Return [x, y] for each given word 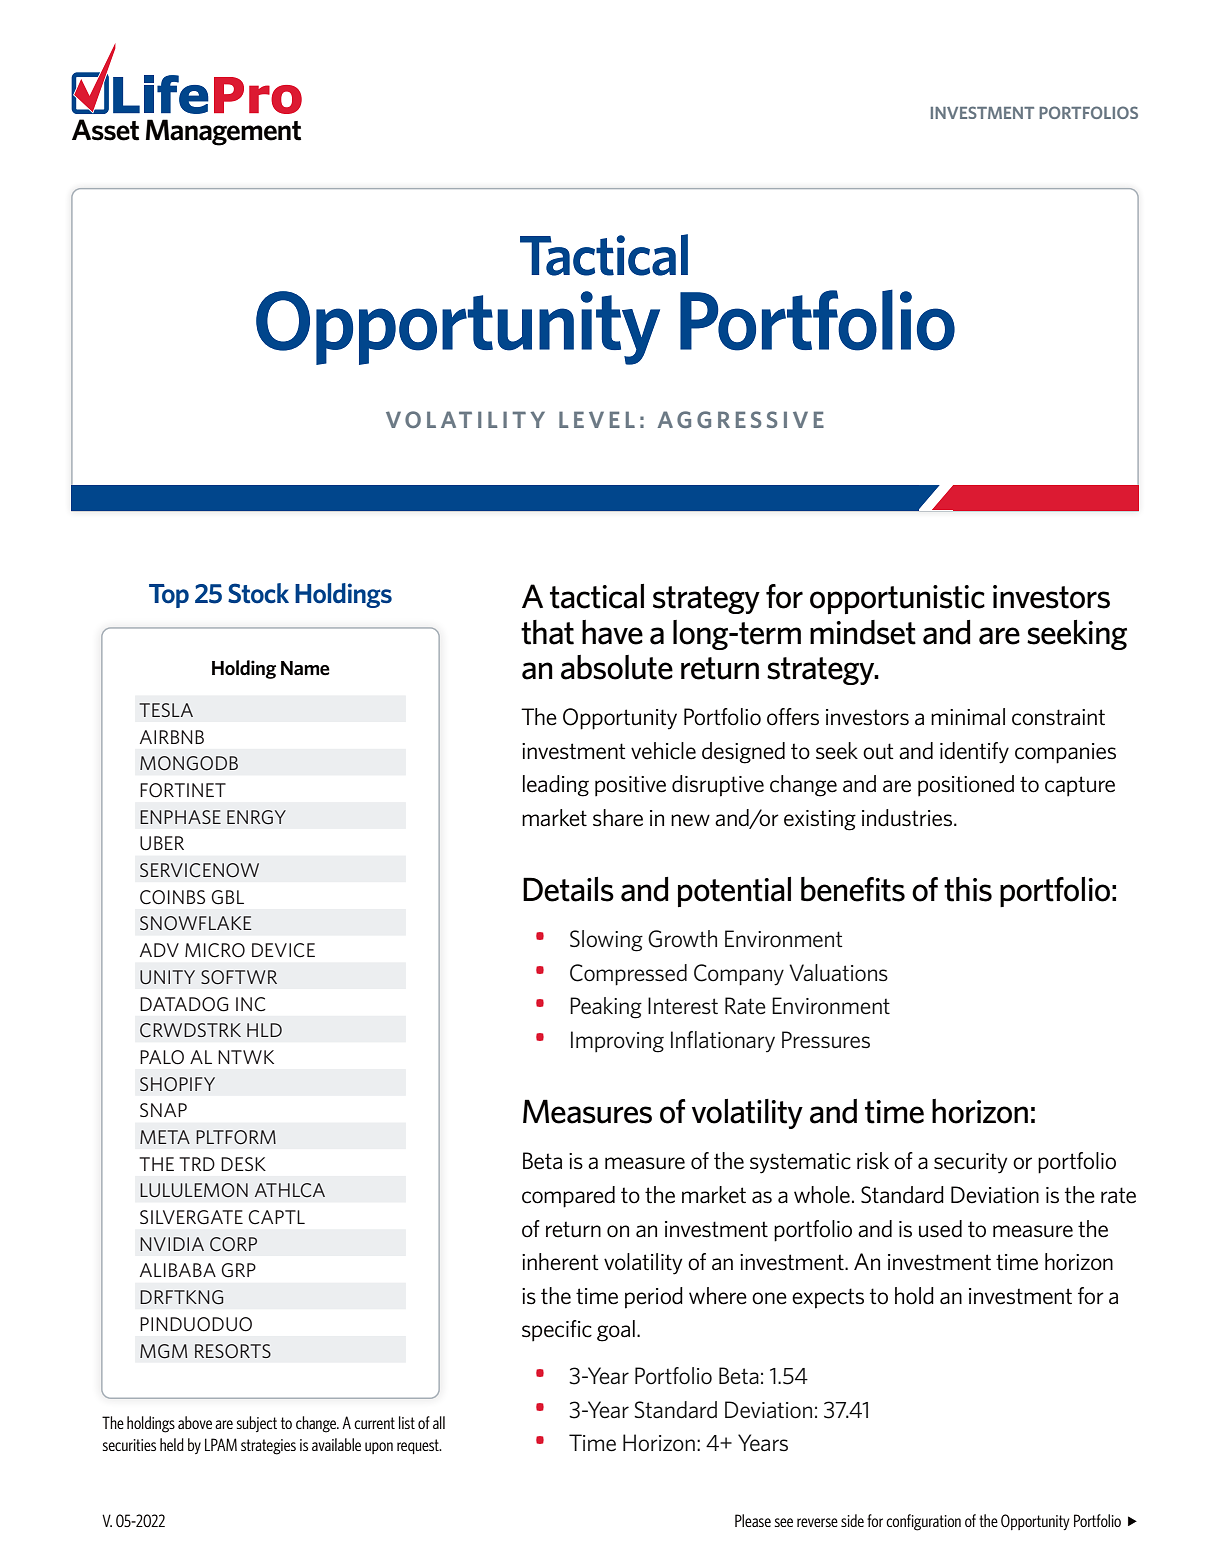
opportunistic [897, 599]
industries [908, 818]
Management [223, 132]
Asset [105, 130]
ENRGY [256, 817]
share [618, 818]
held [172, 1444]
